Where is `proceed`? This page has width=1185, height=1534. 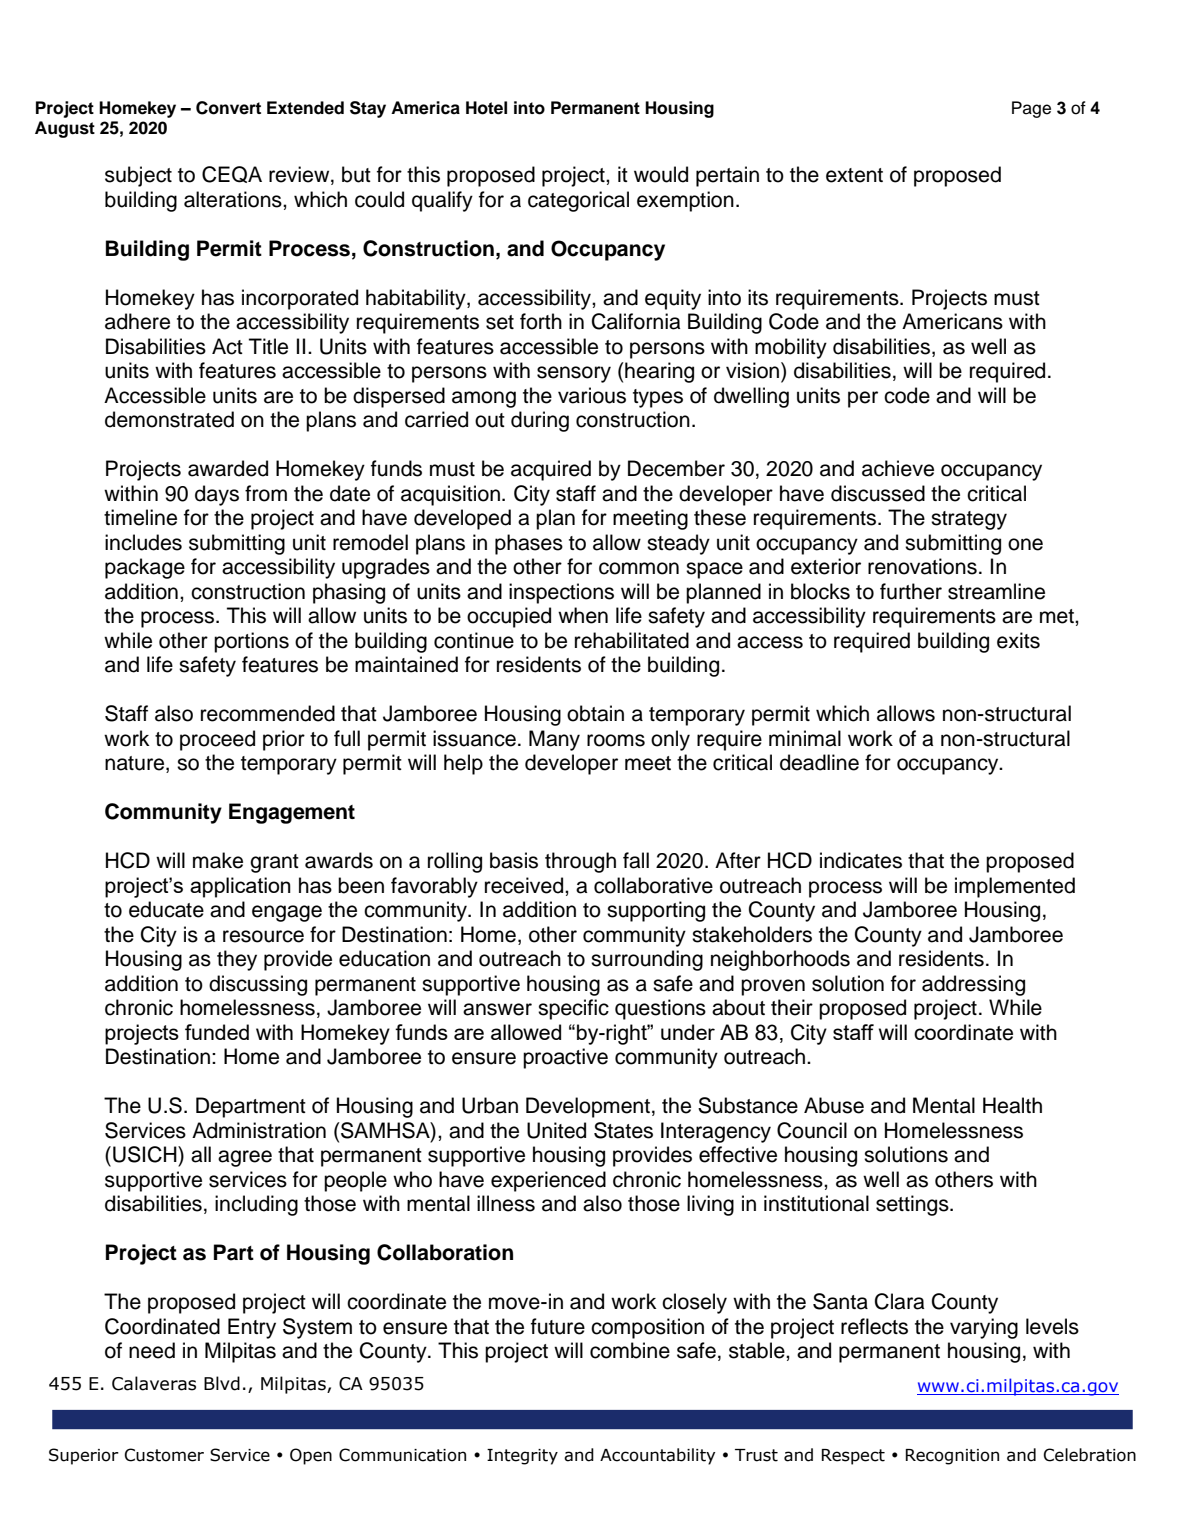
proceed is located at coordinates (217, 740).
